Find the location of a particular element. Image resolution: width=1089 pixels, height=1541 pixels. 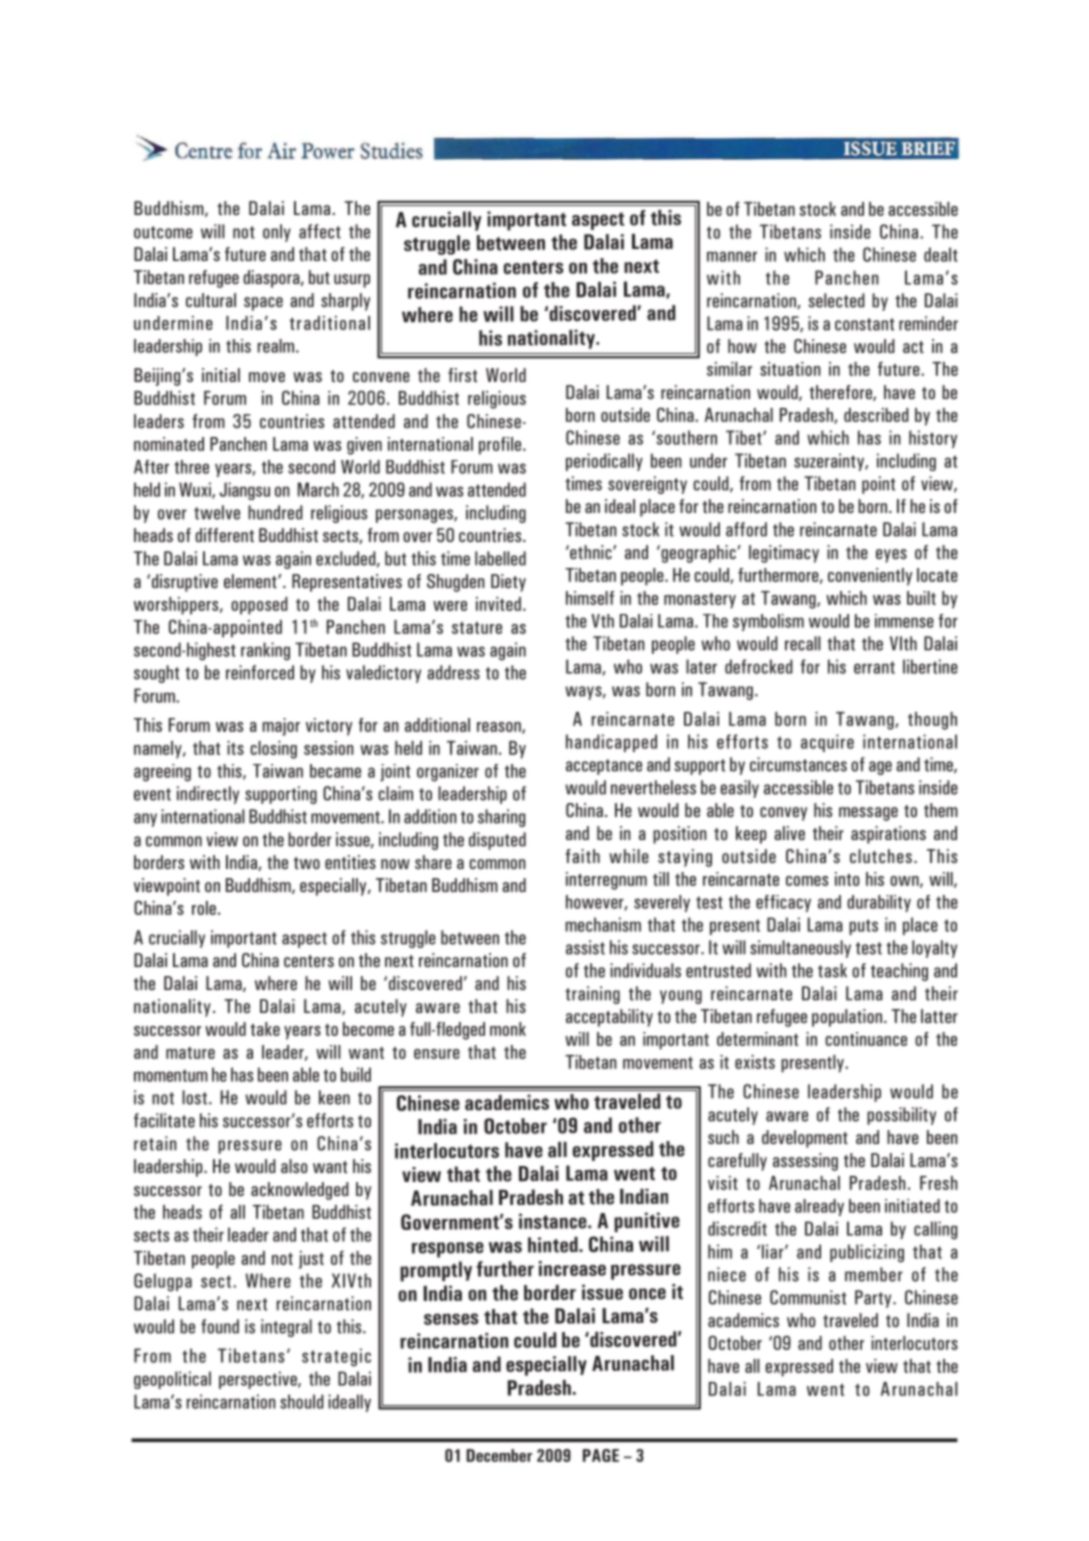

instance is located at coordinates (554, 1221).
